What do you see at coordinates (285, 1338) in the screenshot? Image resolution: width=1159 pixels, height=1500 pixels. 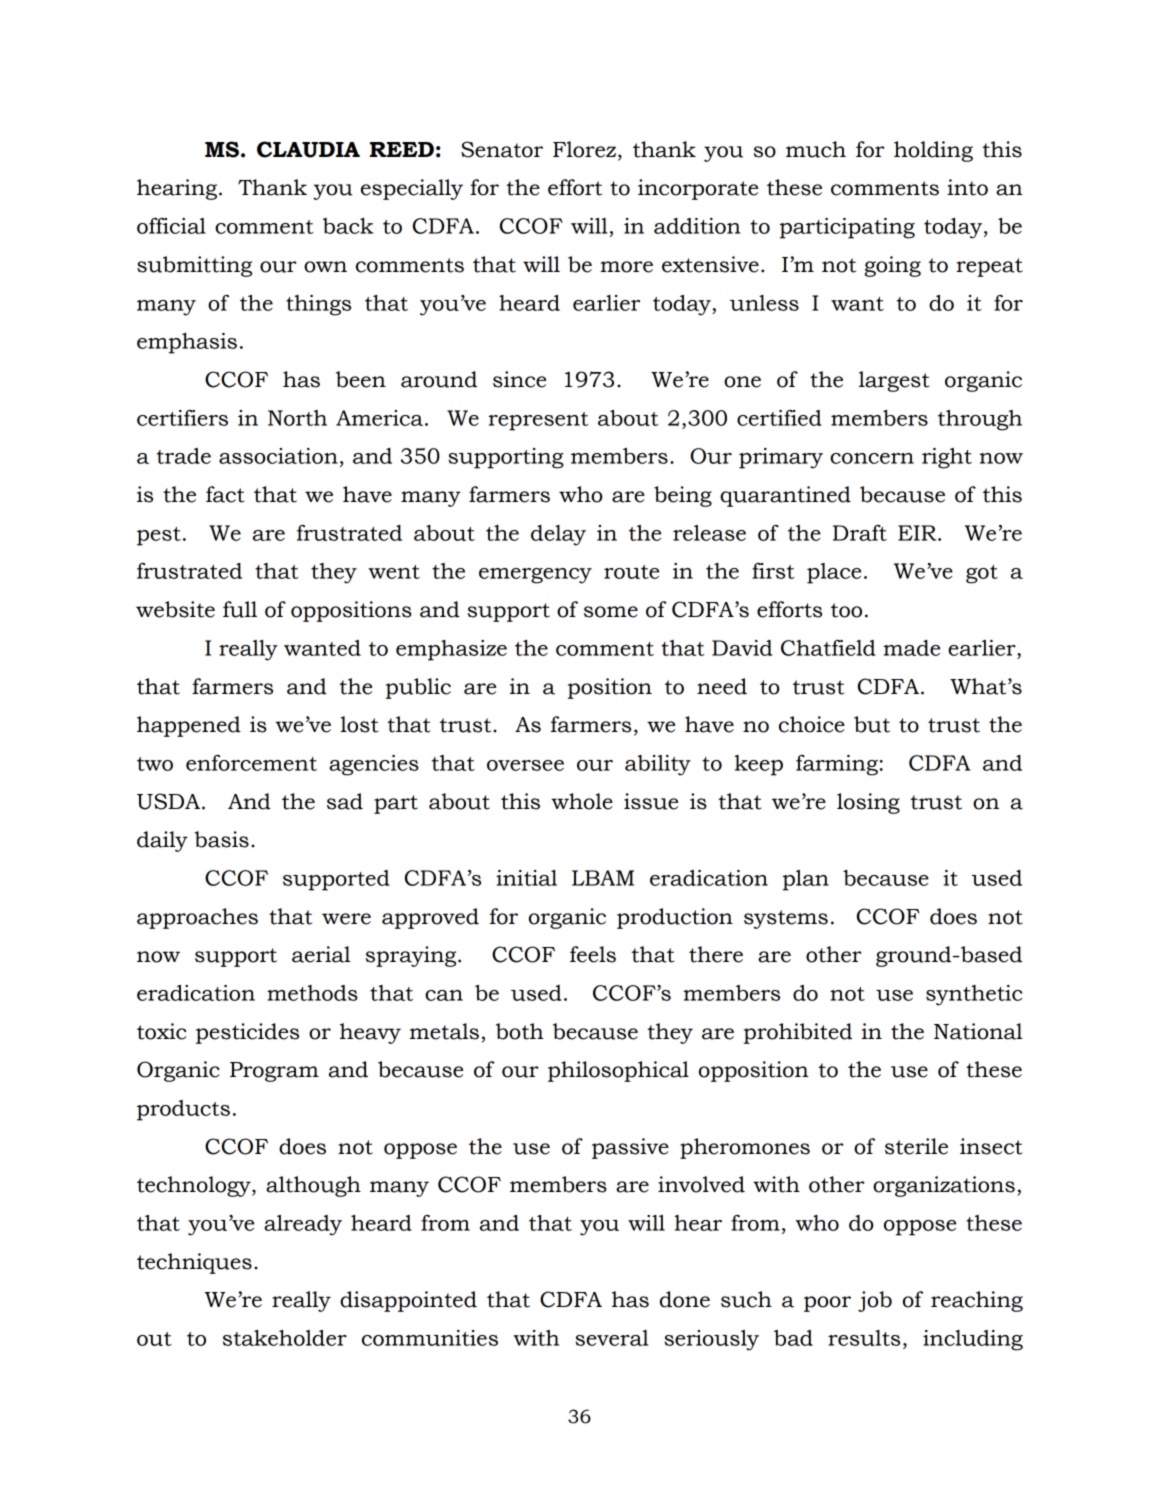 I see `stakeholder` at bounding box center [285, 1338].
